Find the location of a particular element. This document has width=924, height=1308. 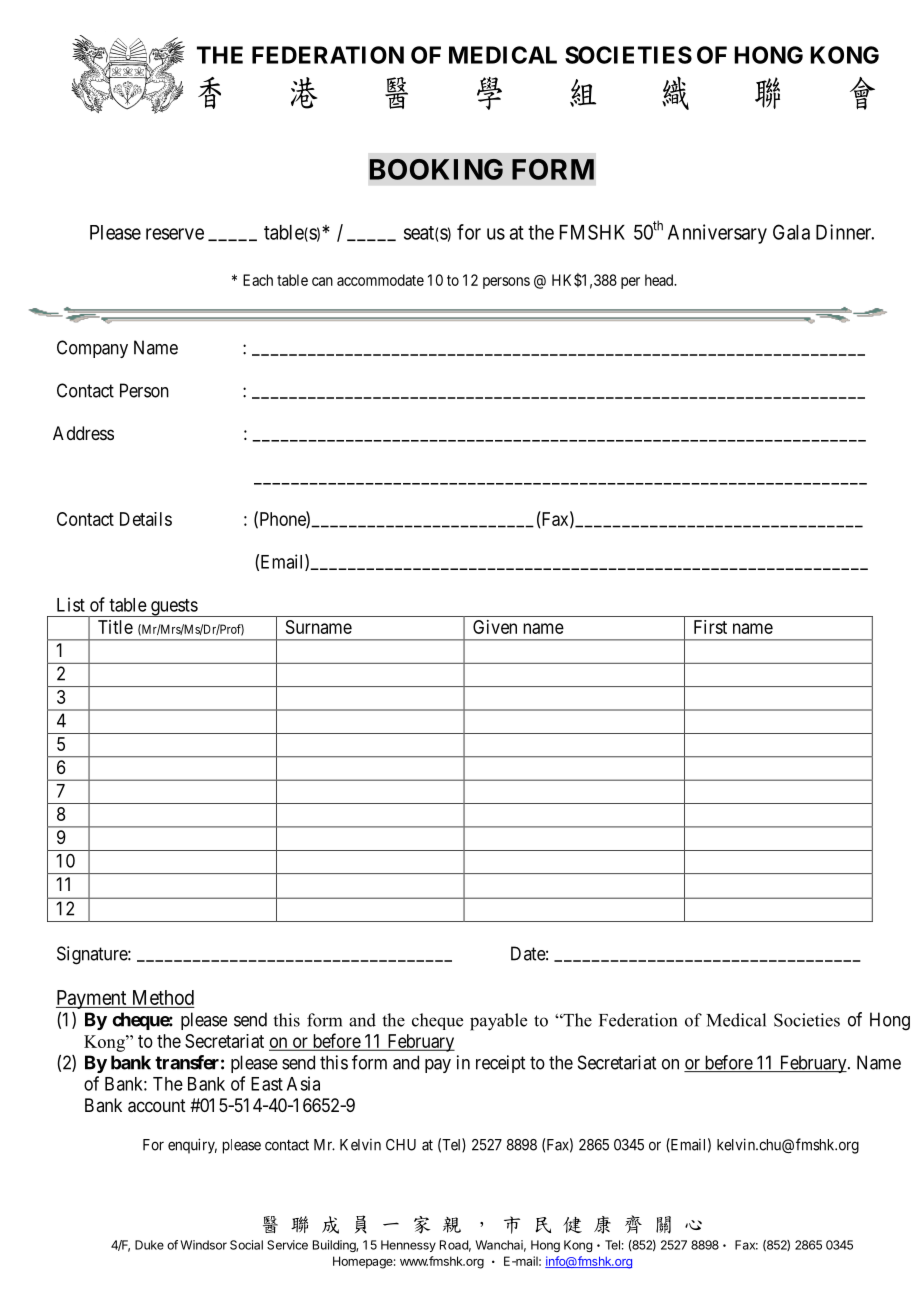

Details is located at coordinates (146, 519).
